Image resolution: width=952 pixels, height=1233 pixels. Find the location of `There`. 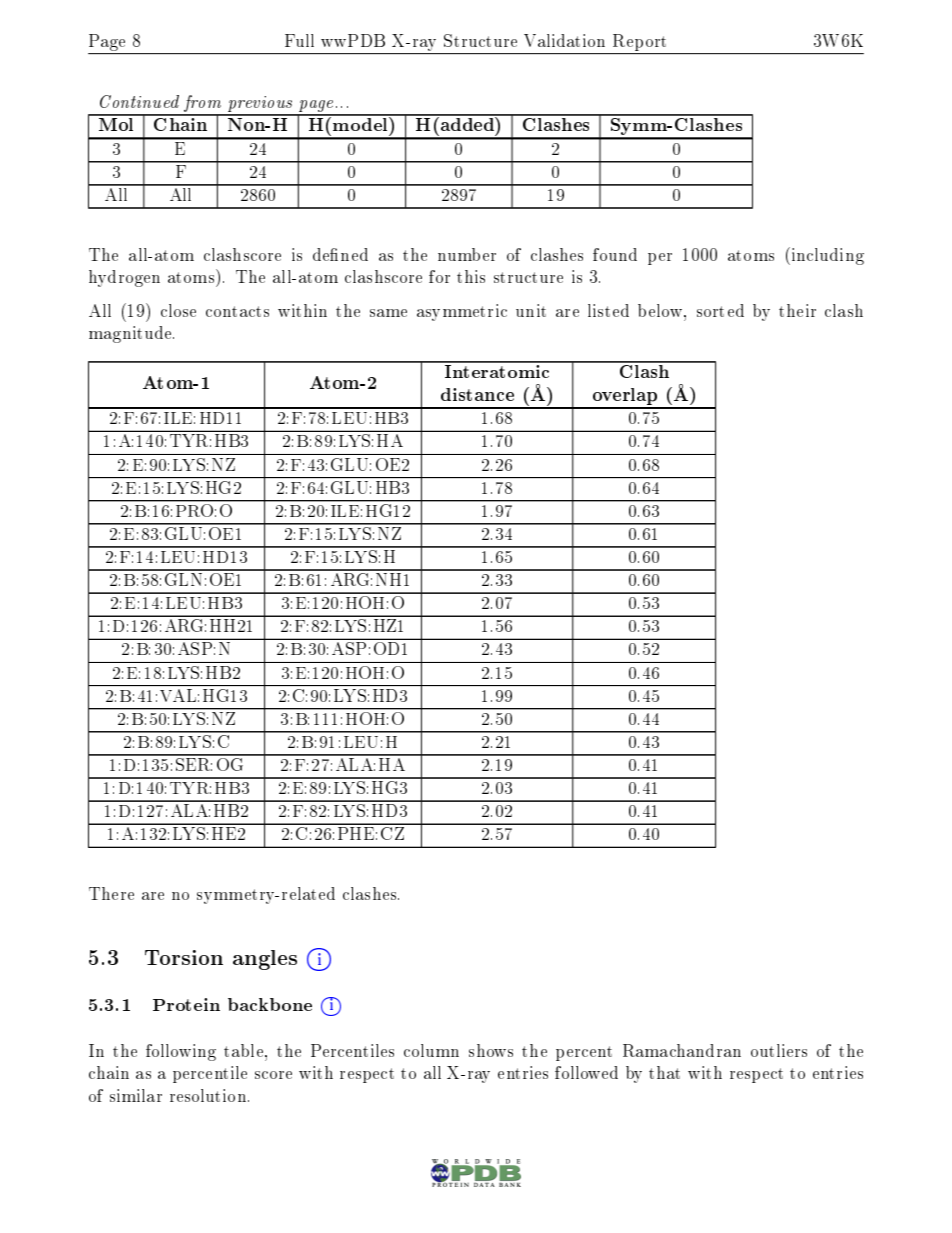

There is located at coordinates (111, 893).
